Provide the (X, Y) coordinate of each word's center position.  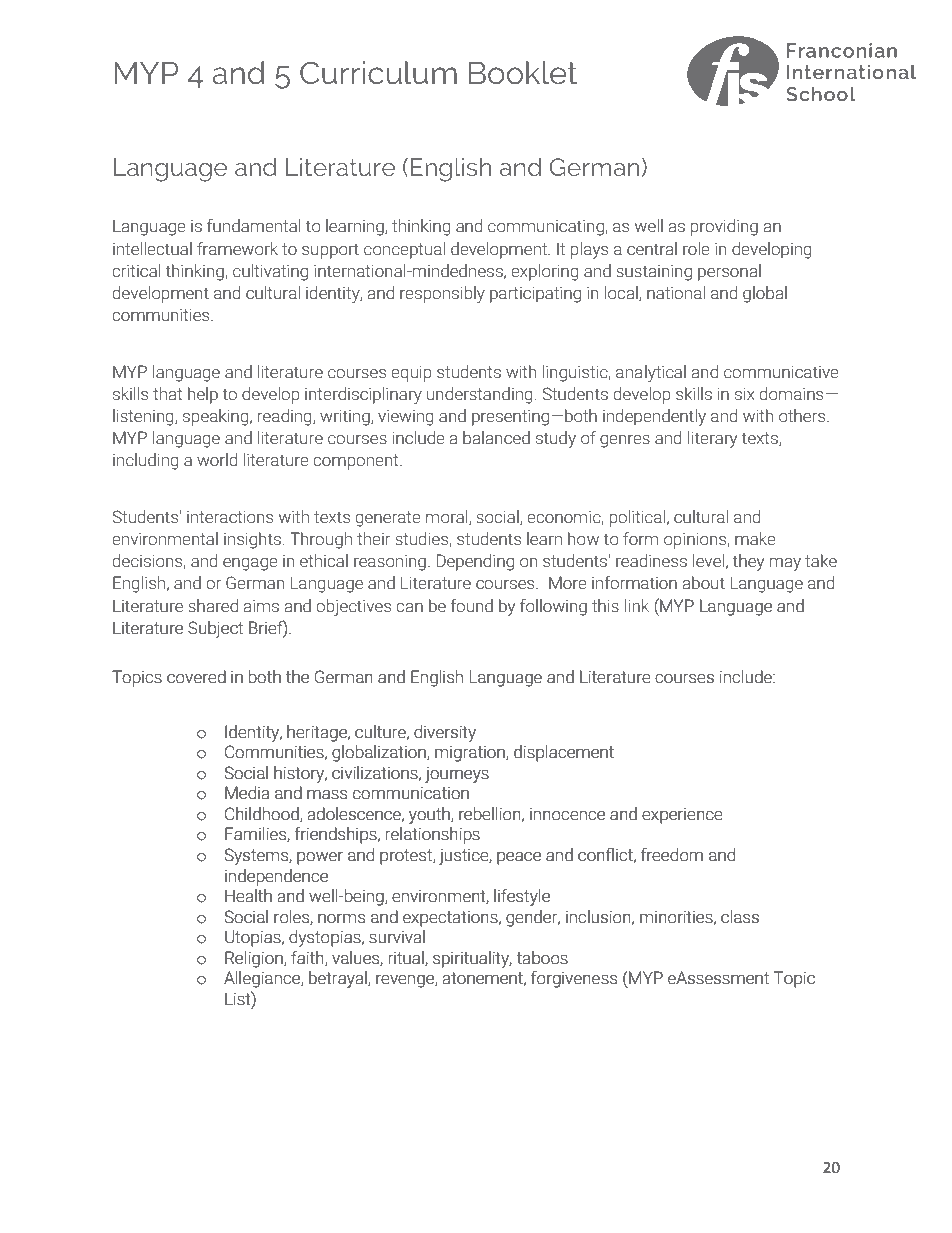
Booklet (523, 73)
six (745, 394)
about (704, 583)
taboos (542, 958)
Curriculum (378, 73)
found (472, 606)
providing (724, 227)
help (203, 395)
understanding (480, 395)
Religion (255, 959)
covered (196, 677)
